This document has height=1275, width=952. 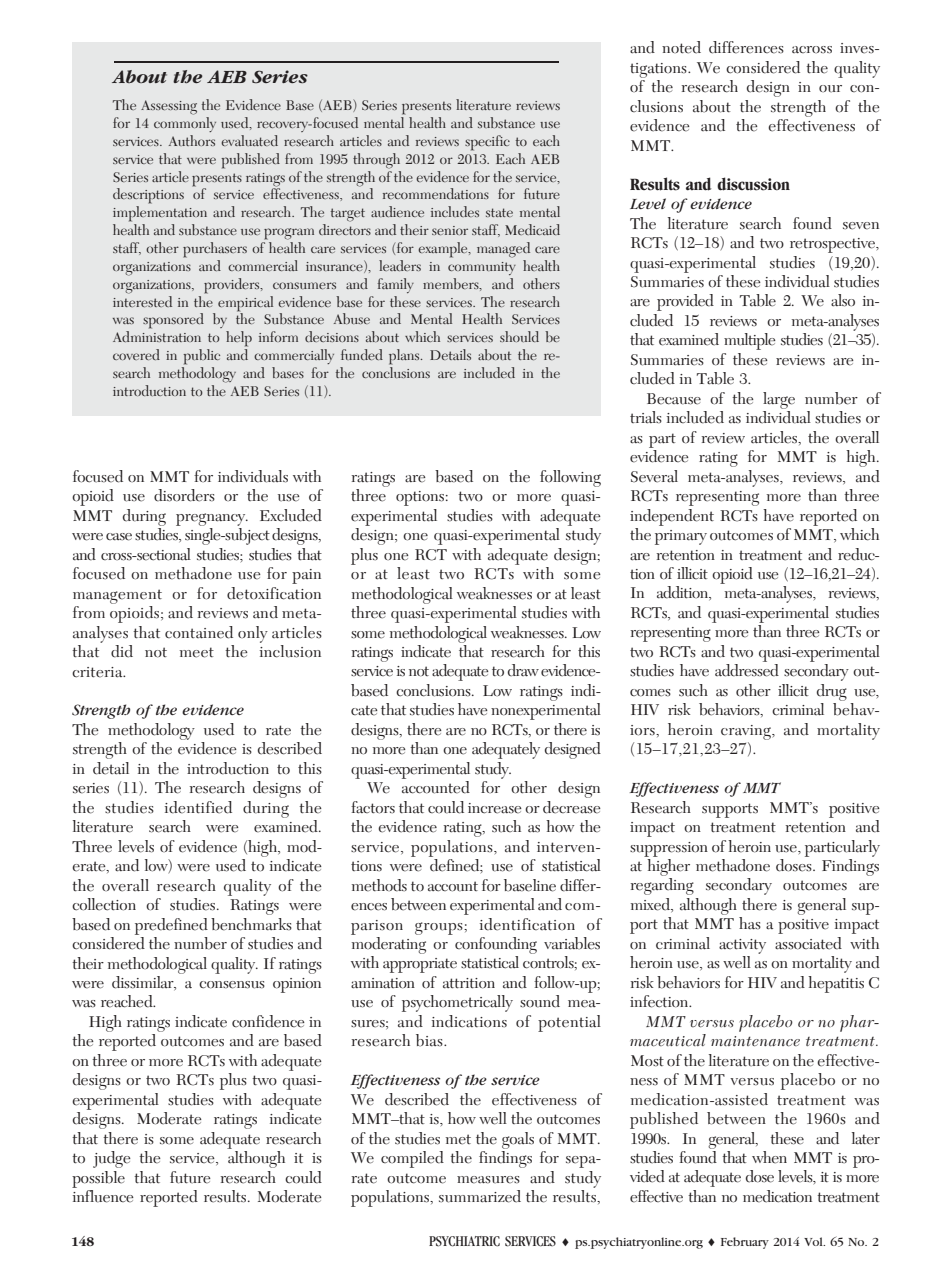 What do you see at coordinates (519, 336) in the document?
I see `should` at bounding box center [519, 336].
